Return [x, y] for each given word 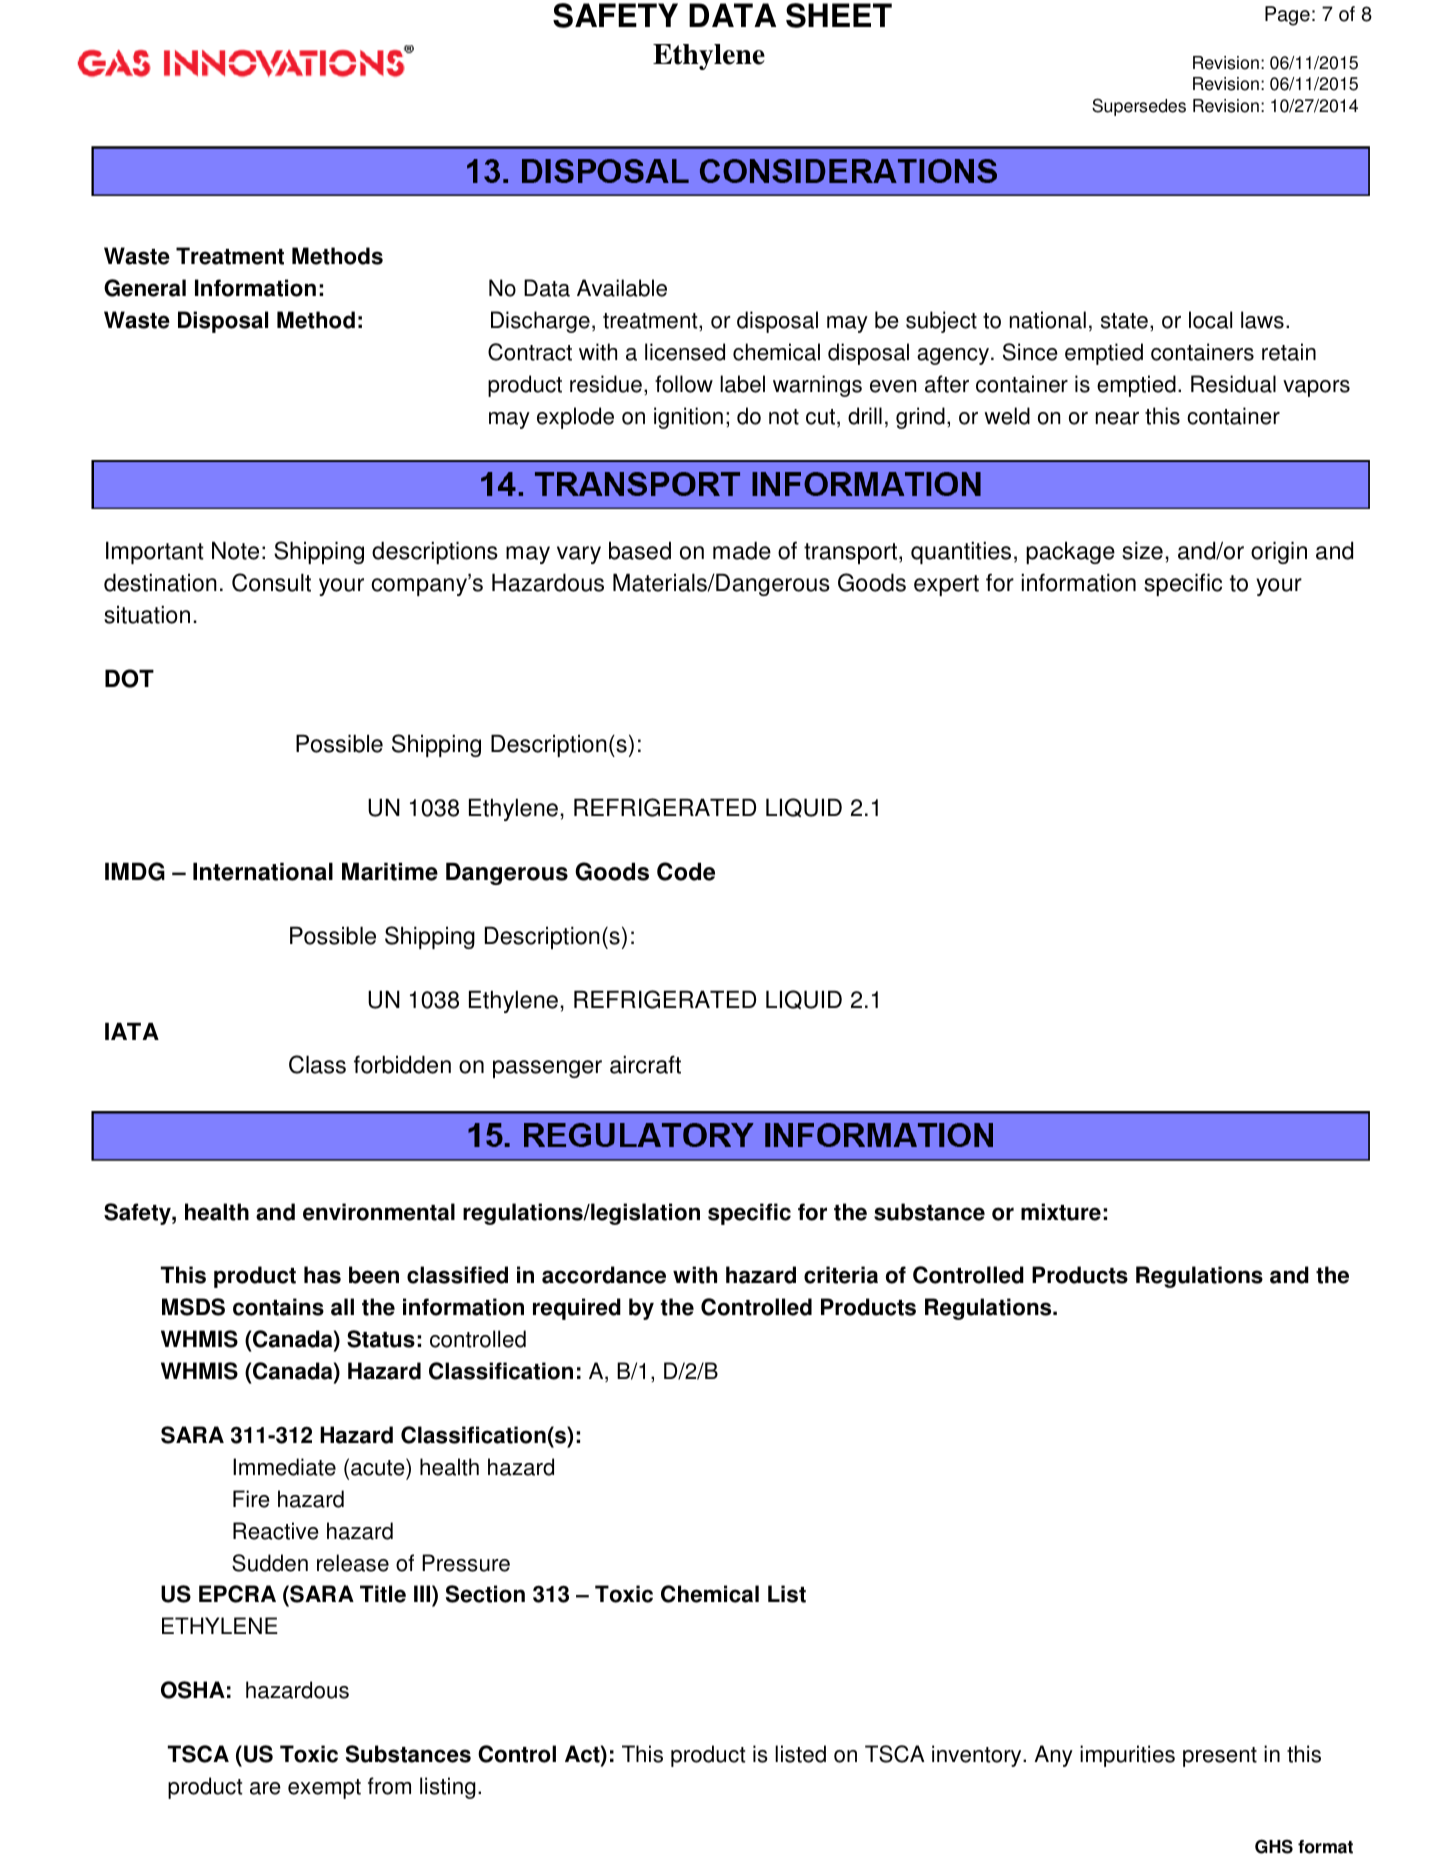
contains [278, 1307]
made [742, 550]
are [265, 1788]
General [145, 288]
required [577, 1309]
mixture [1061, 1212]
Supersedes [1139, 107]
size [1142, 550]
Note [235, 550]
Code [686, 871]
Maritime [390, 871]
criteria [841, 1275]
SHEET [839, 15]
